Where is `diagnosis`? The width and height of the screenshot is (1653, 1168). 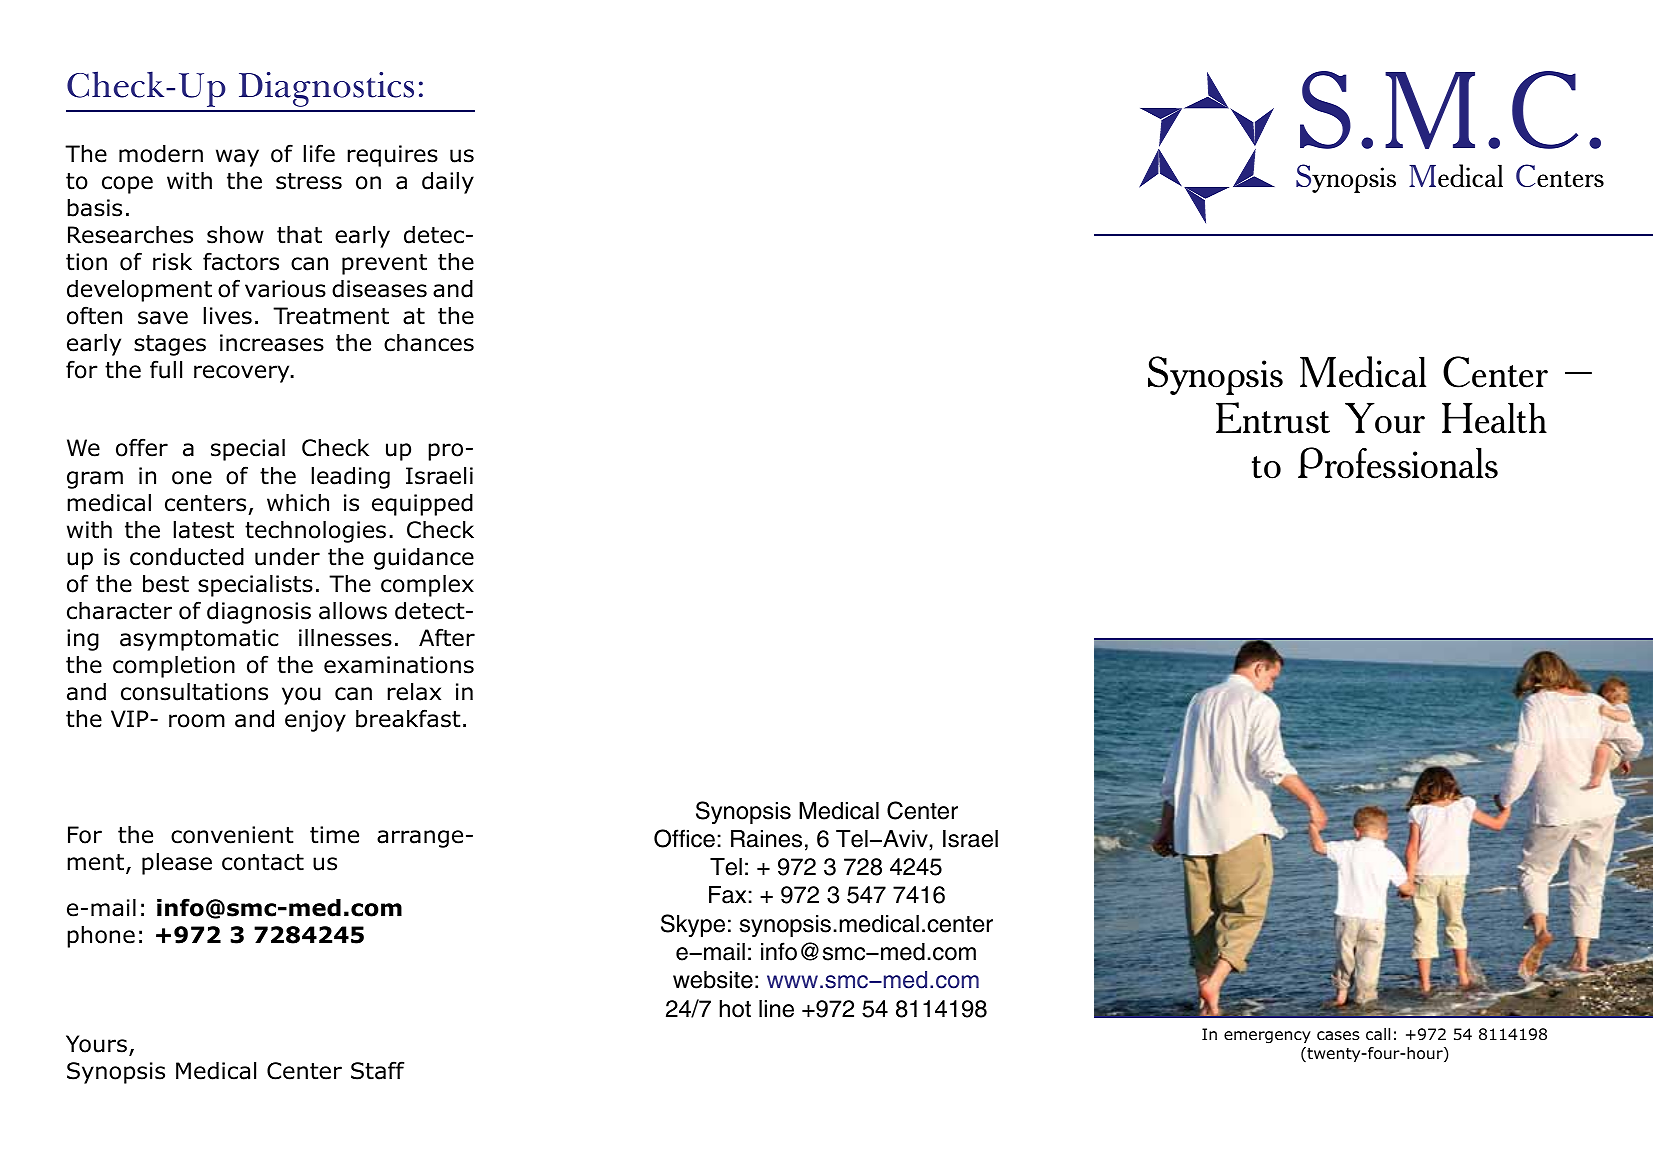
diagnosis is located at coordinates (259, 613).
